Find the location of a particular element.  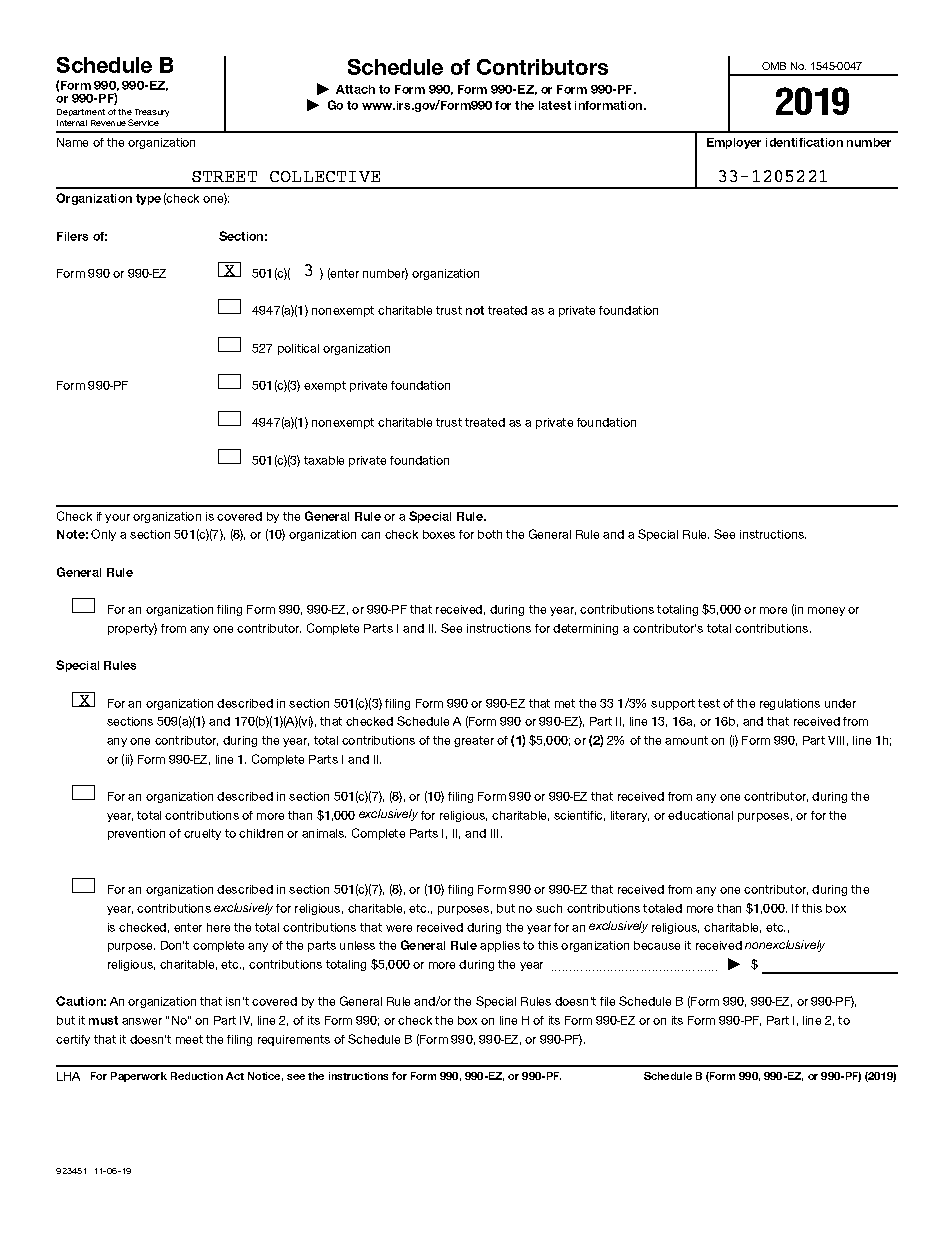

Treasury is located at coordinates (152, 113).
